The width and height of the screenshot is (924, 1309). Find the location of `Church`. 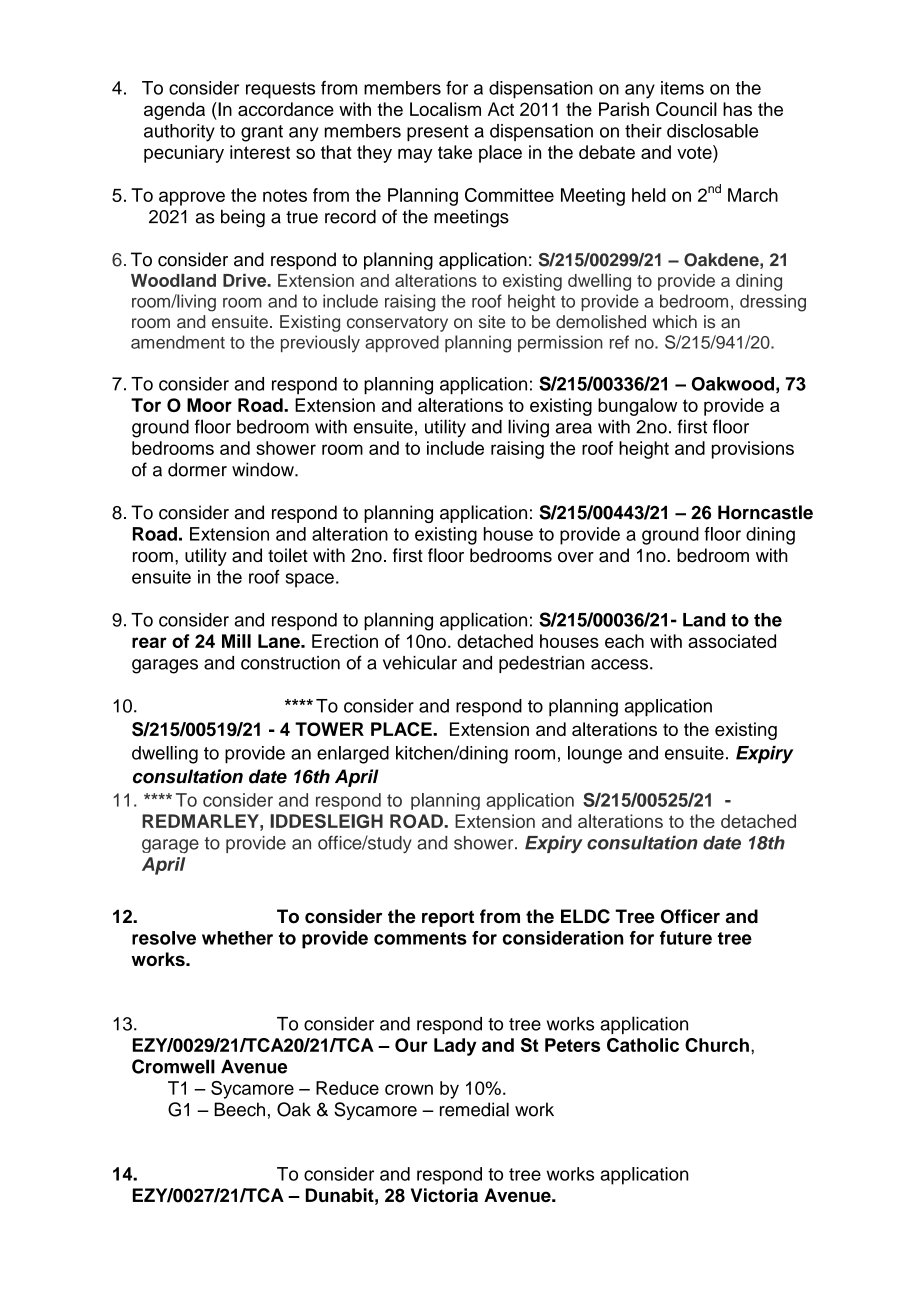

Church is located at coordinates (717, 1045).
